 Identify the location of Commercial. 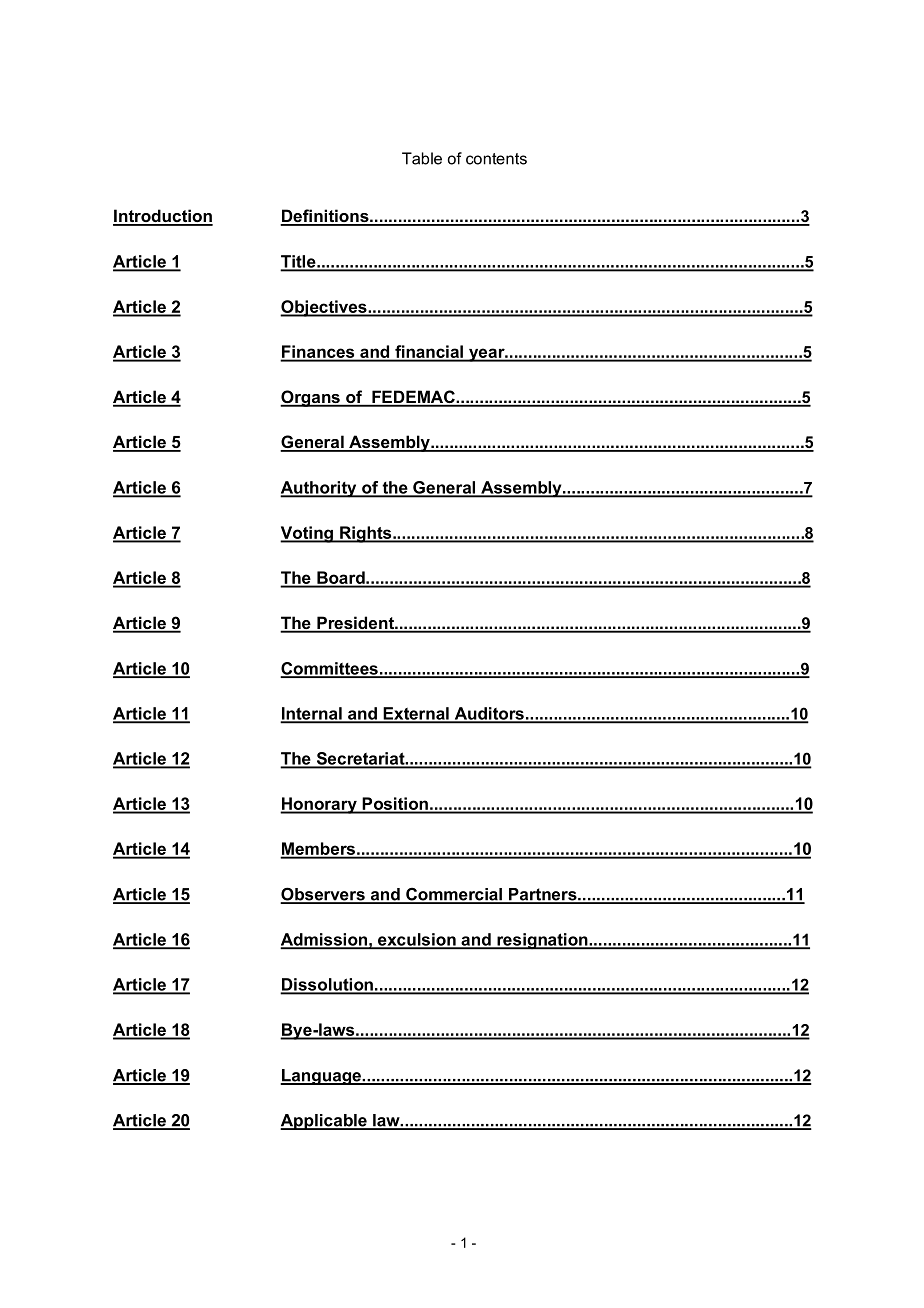
(454, 895).
